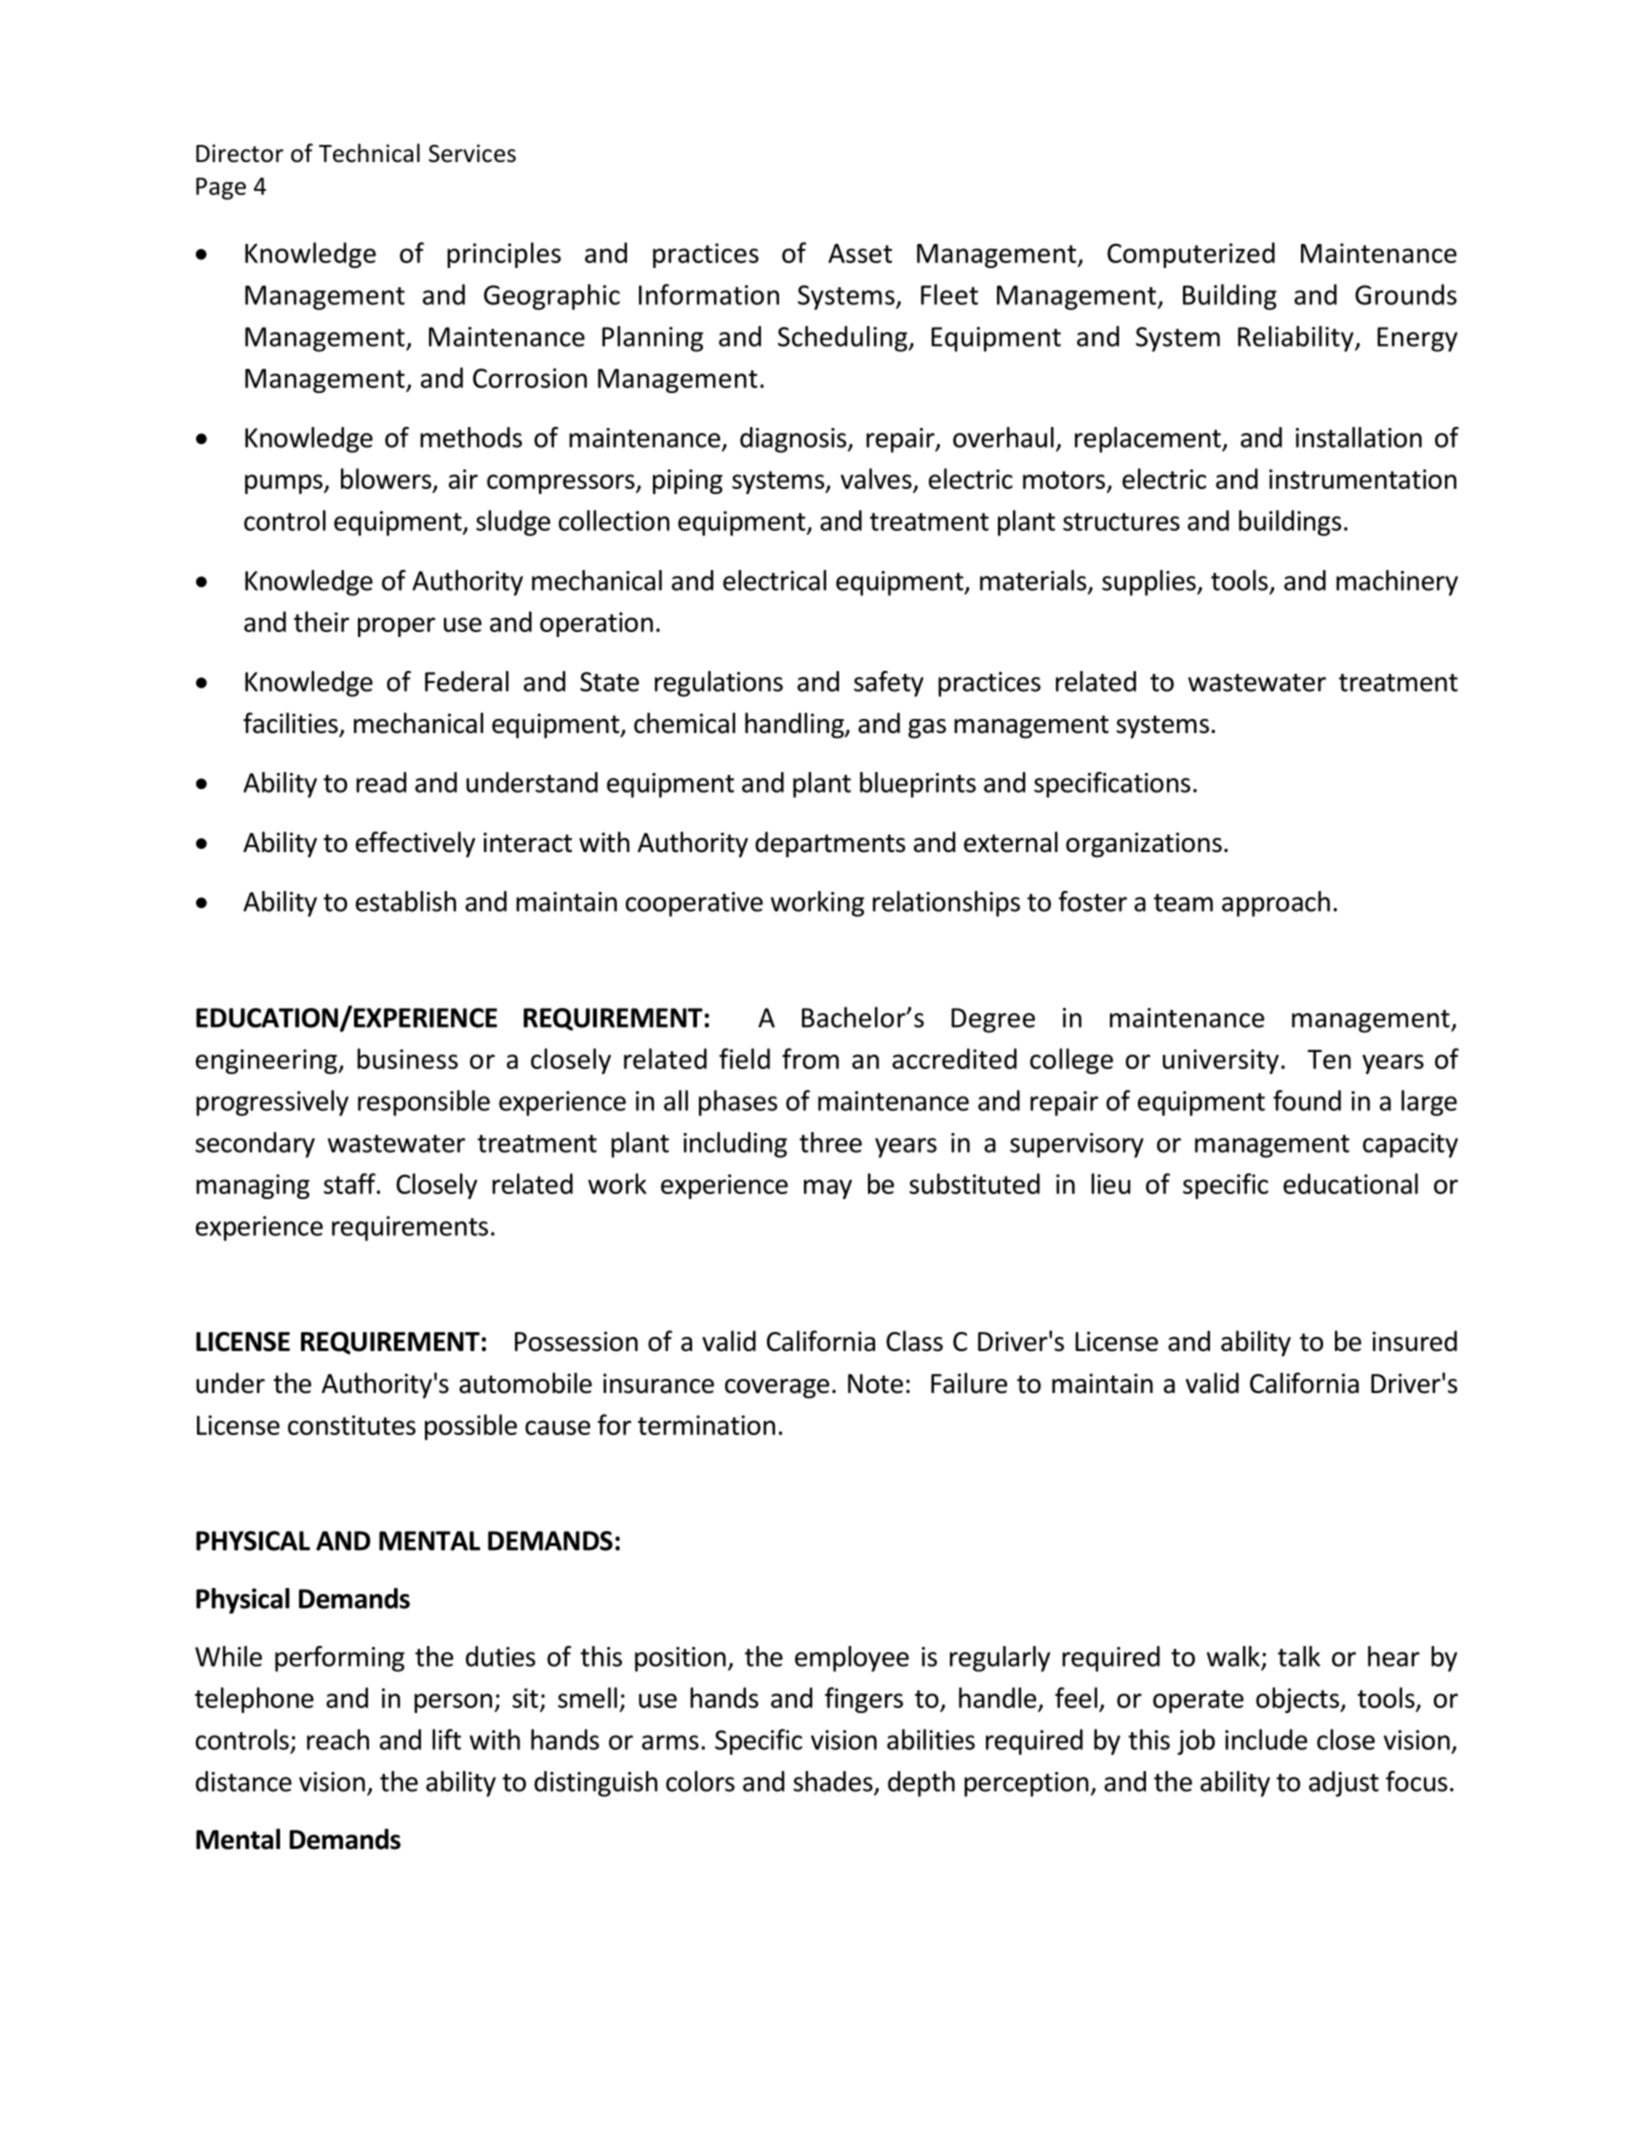  I want to click on Asset, so click(860, 253).
